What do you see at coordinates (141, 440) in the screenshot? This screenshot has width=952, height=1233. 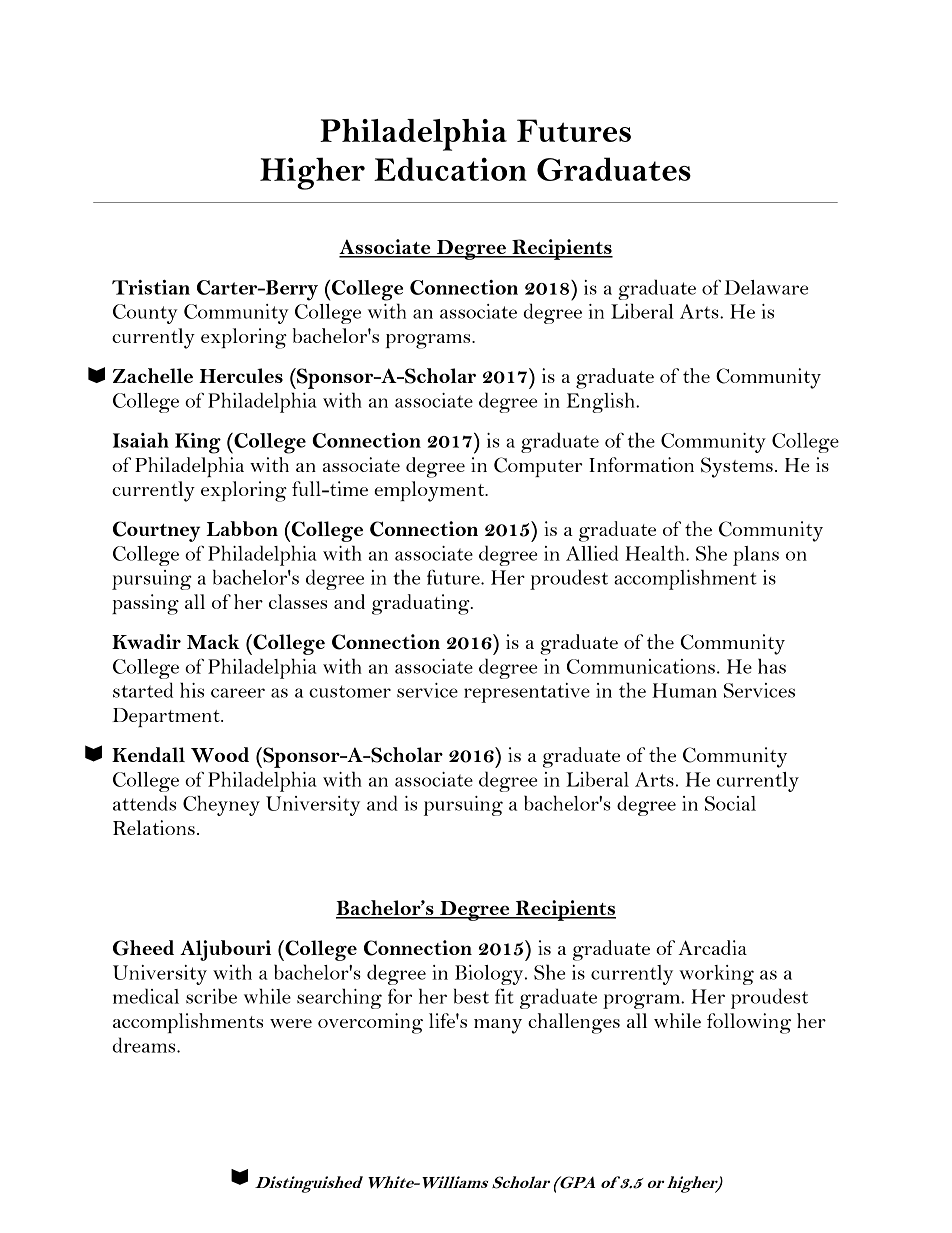 I see `Isaiah` at bounding box center [141, 440].
